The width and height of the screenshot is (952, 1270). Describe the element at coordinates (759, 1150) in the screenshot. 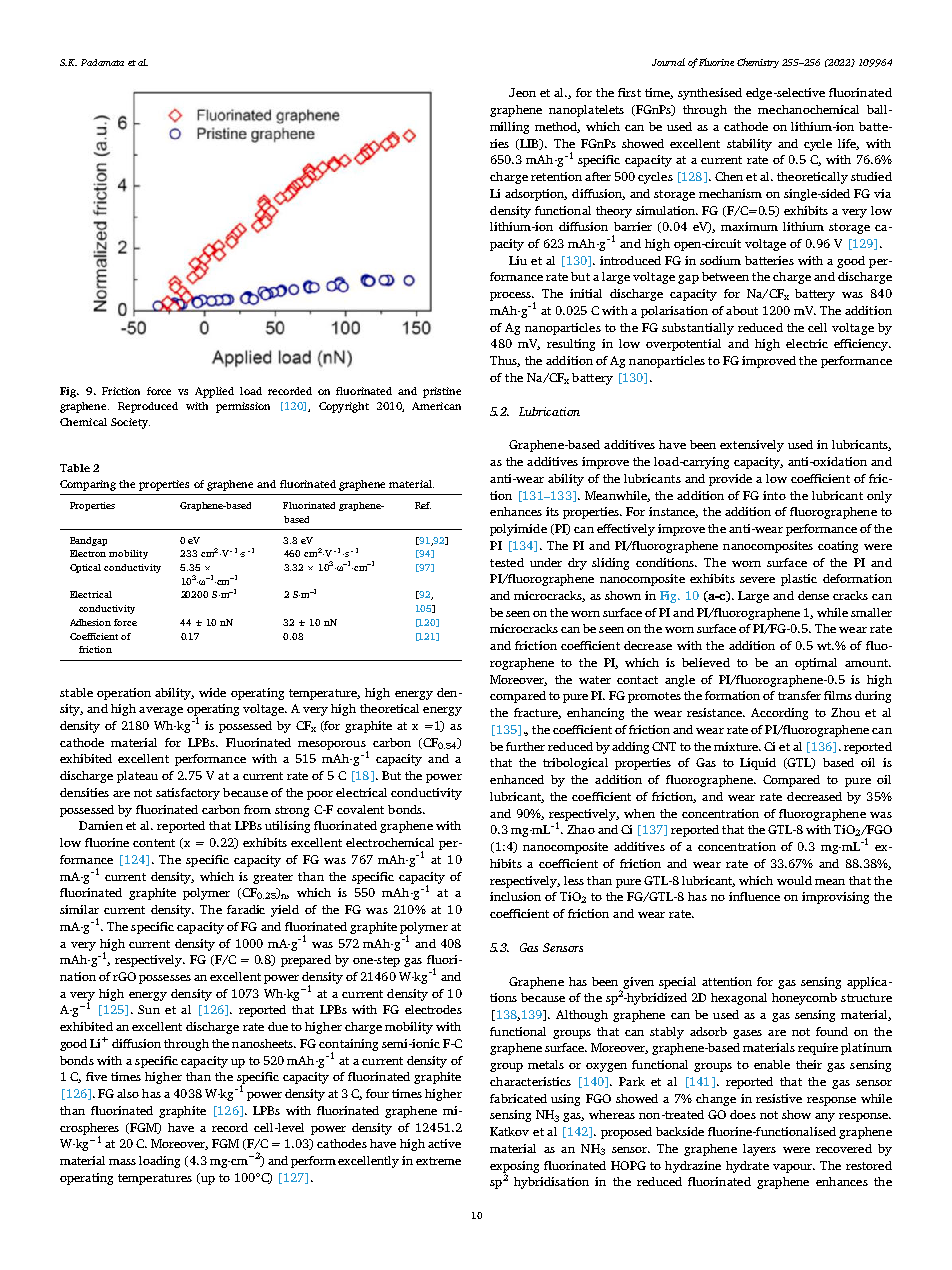

I see `layers` at that location.
